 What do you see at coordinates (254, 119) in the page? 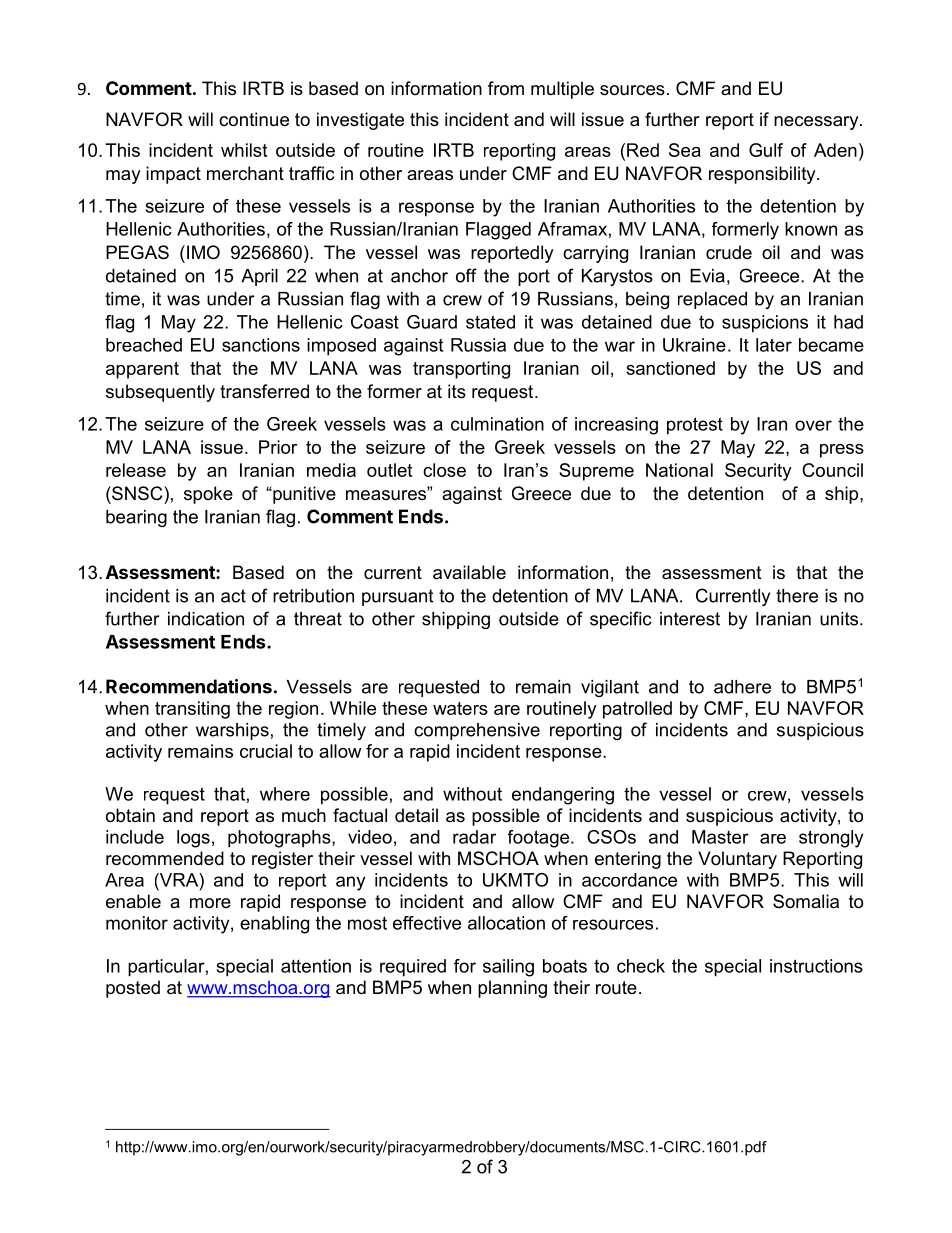
I see `continue` at bounding box center [254, 119].
